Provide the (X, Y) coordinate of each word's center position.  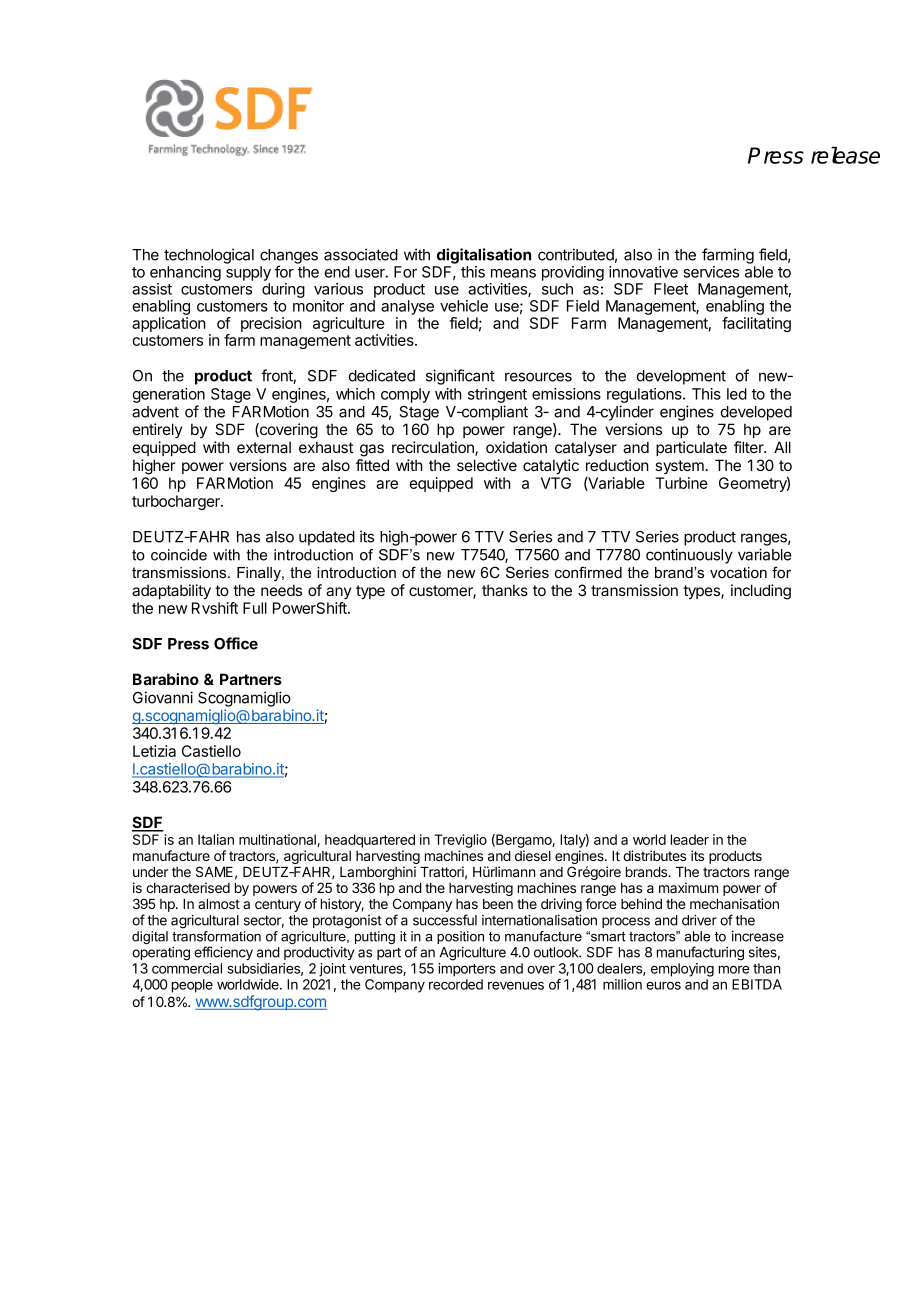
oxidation (516, 447)
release (845, 155)
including (761, 592)
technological (209, 256)
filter (750, 447)
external (264, 447)
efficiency (223, 953)
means (513, 273)
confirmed (588, 572)
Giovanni (163, 697)
